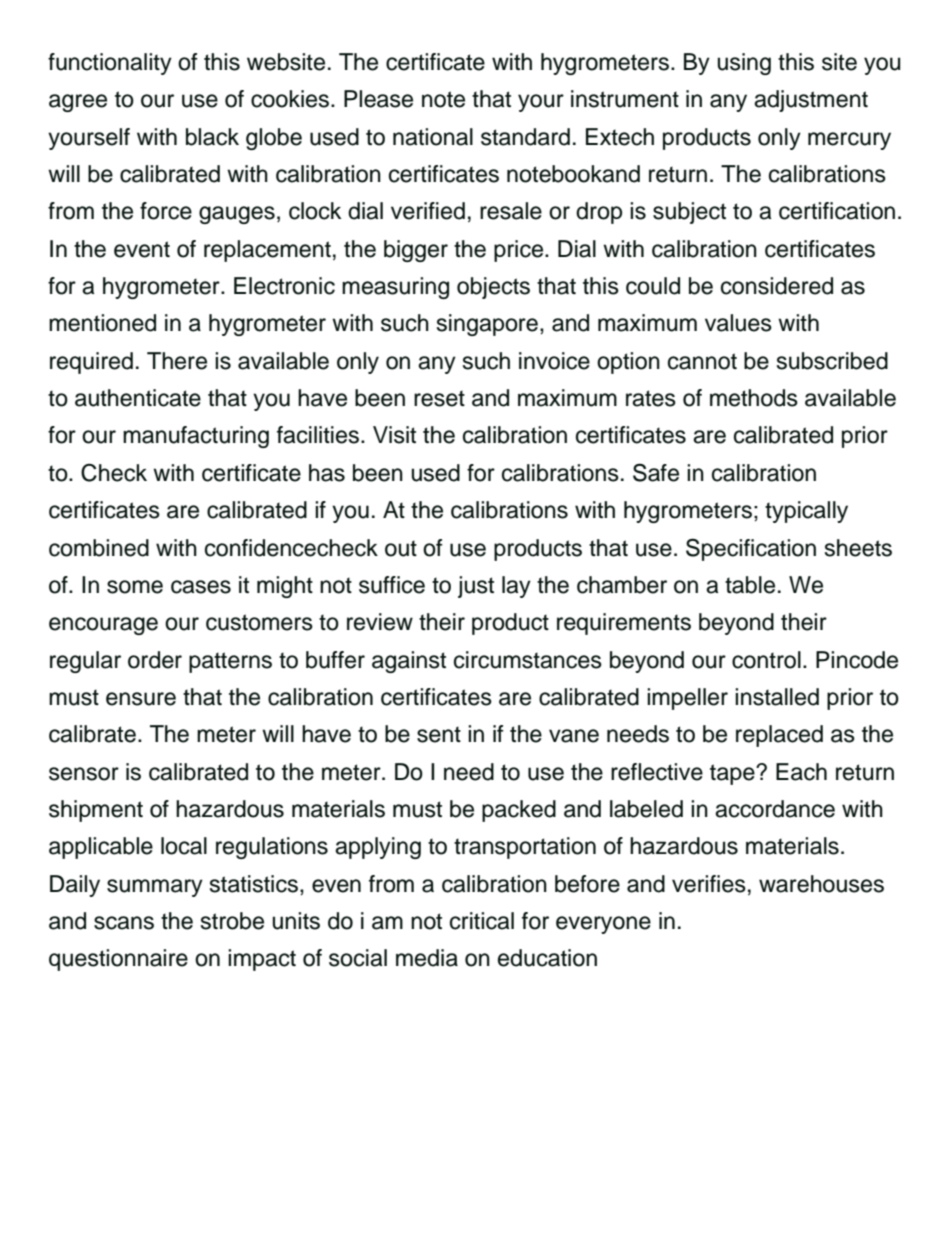 Image resolution: width=952 pixels, height=1233 pixels. Describe the element at coordinates (166, 211) in the screenshot. I see `force` at that location.
